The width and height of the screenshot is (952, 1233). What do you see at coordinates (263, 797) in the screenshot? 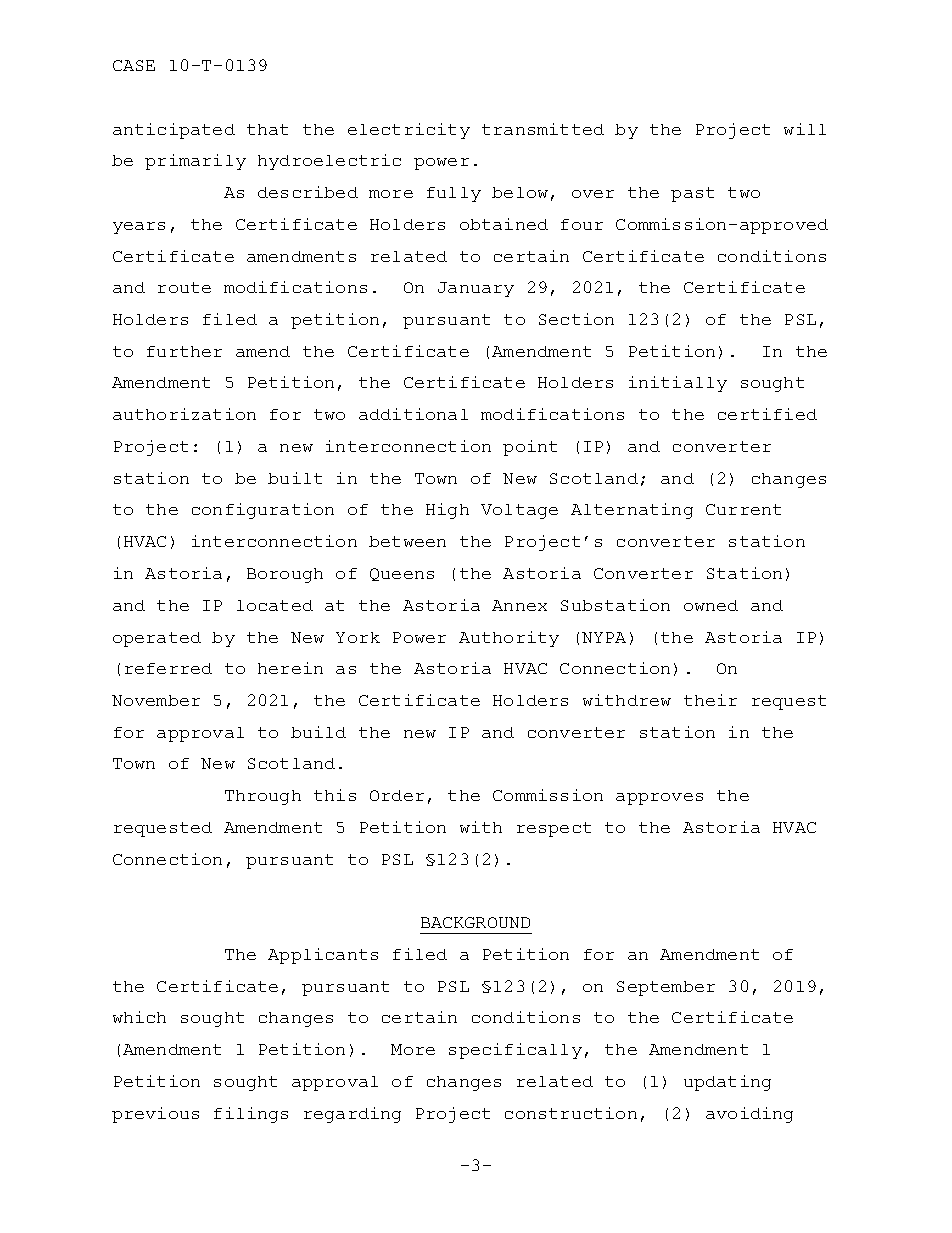
I see `Through` at bounding box center [263, 797].
